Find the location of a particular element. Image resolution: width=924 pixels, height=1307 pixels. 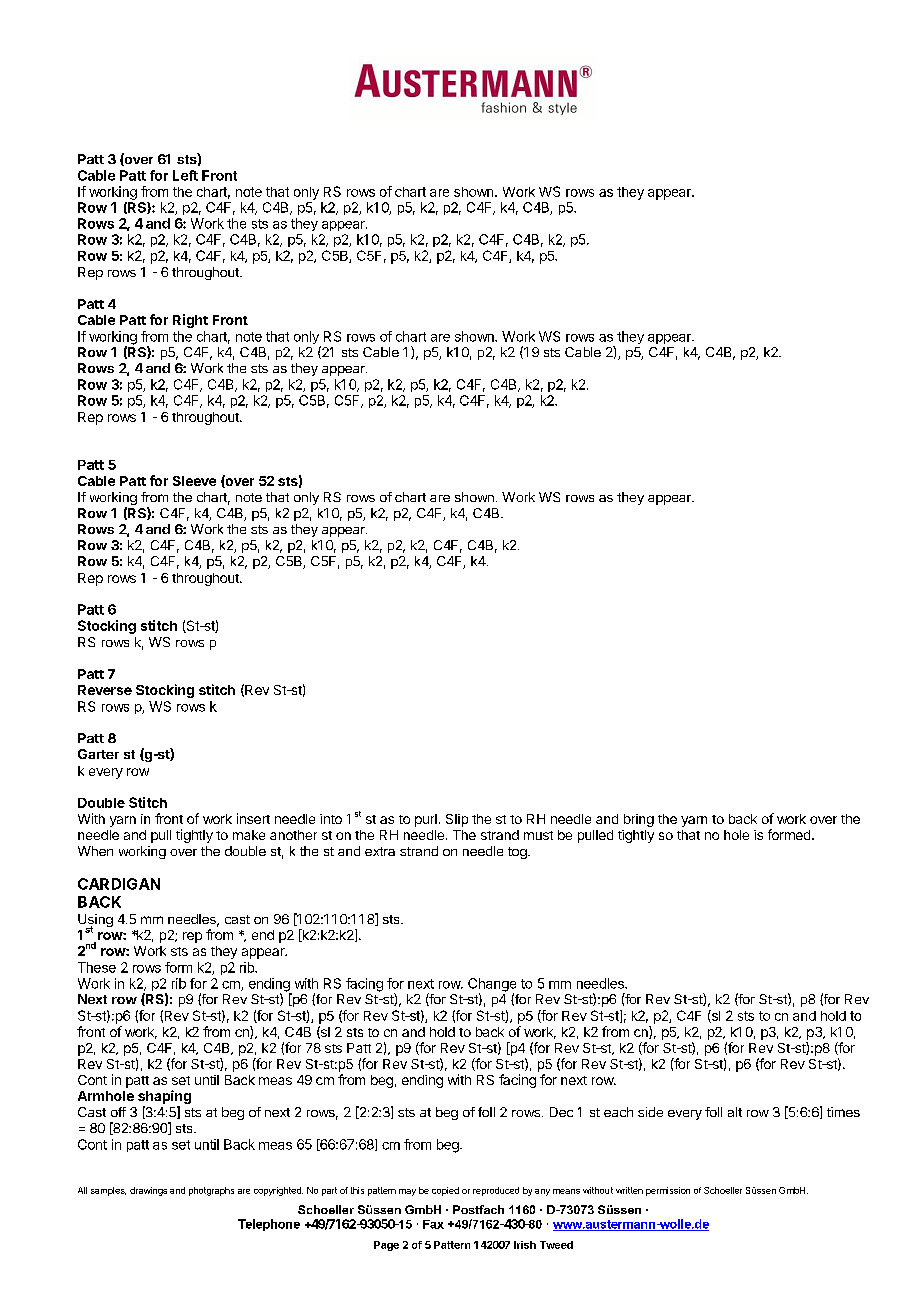

Left is located at coordinates (185, 175).
